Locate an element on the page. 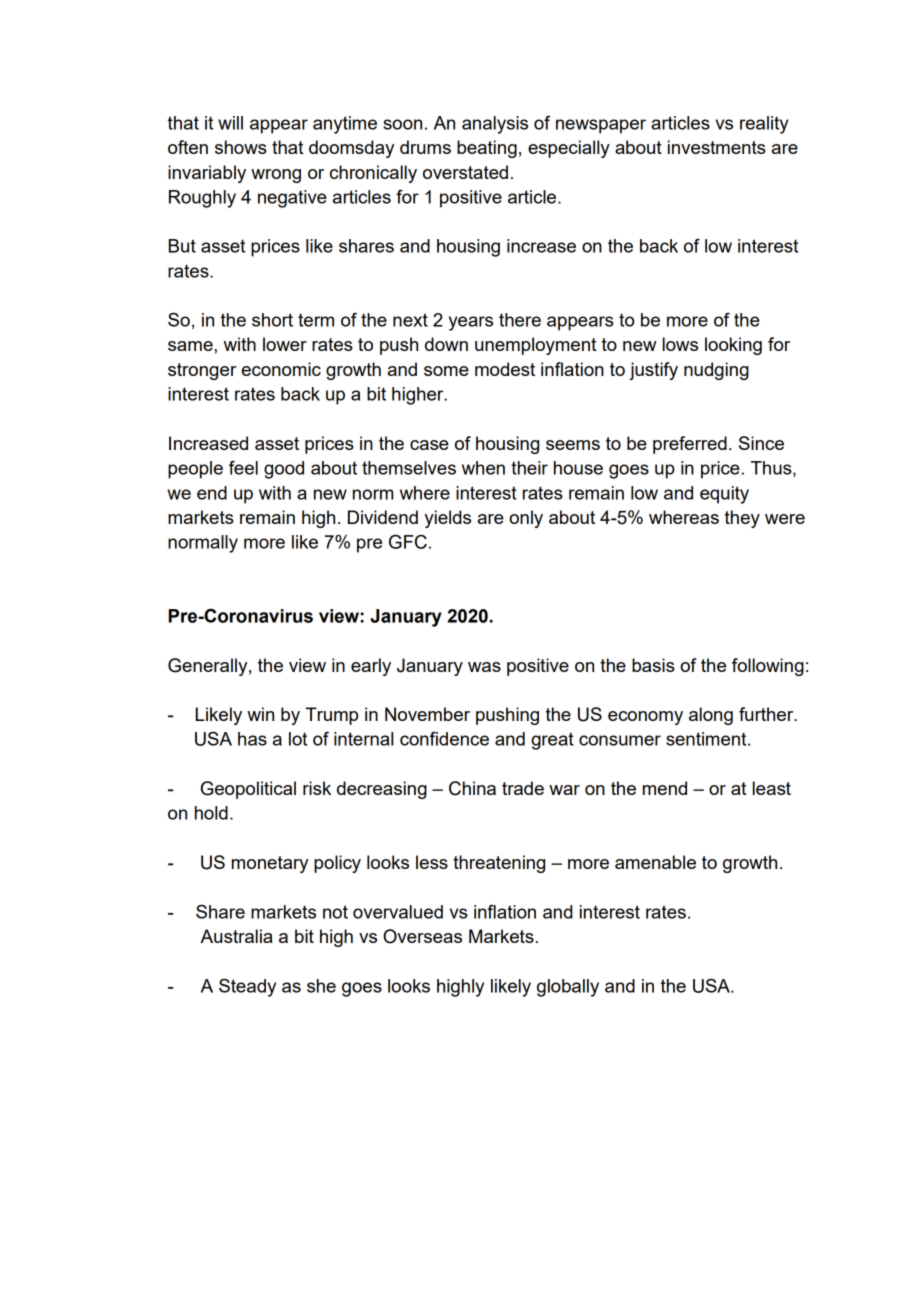 The height and width of the page is (1308, 924). beating is located at coordinates (487, 149).
